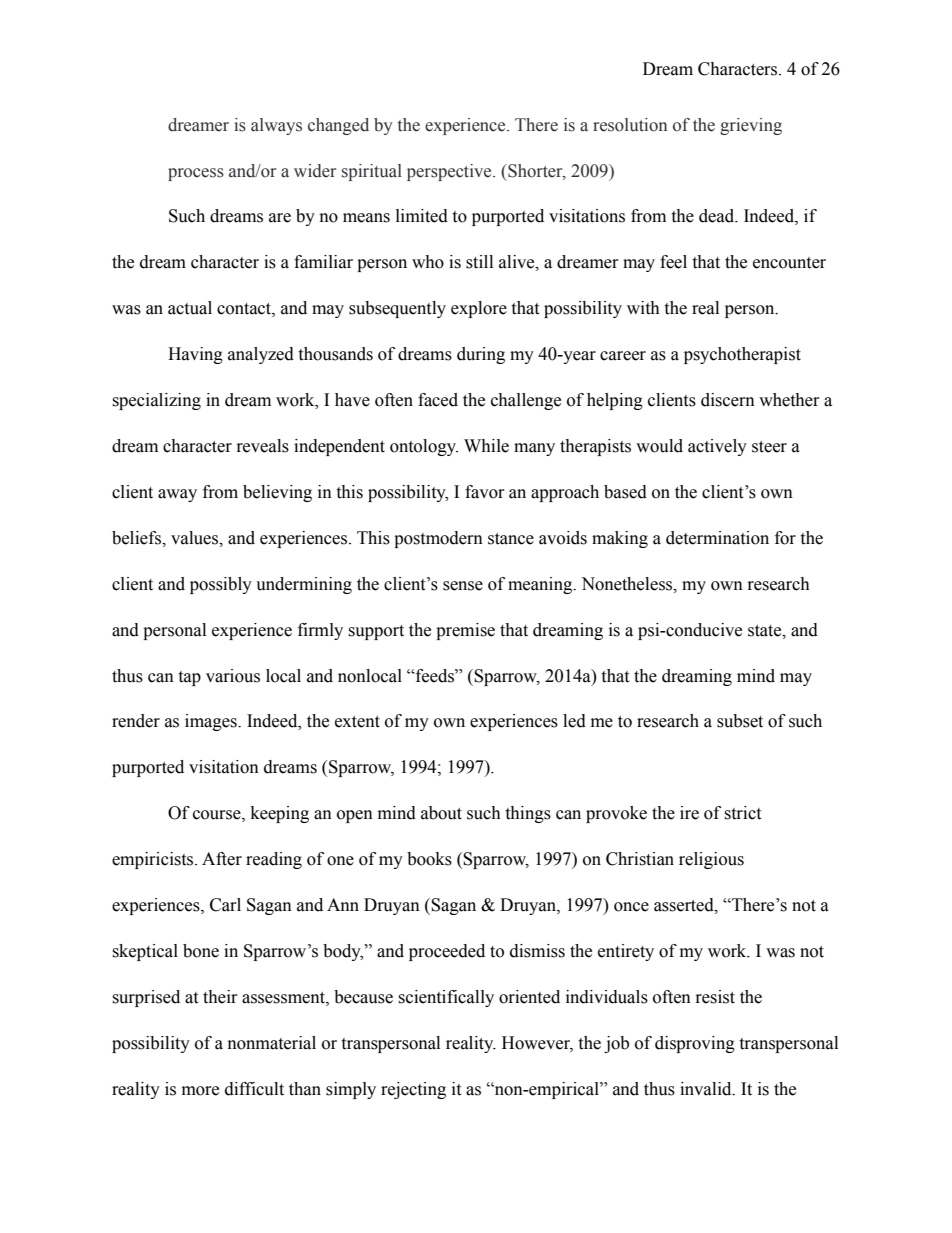  Describe the element at coordinates (717, 447) in the screenshot. I see `actively` at that location.
